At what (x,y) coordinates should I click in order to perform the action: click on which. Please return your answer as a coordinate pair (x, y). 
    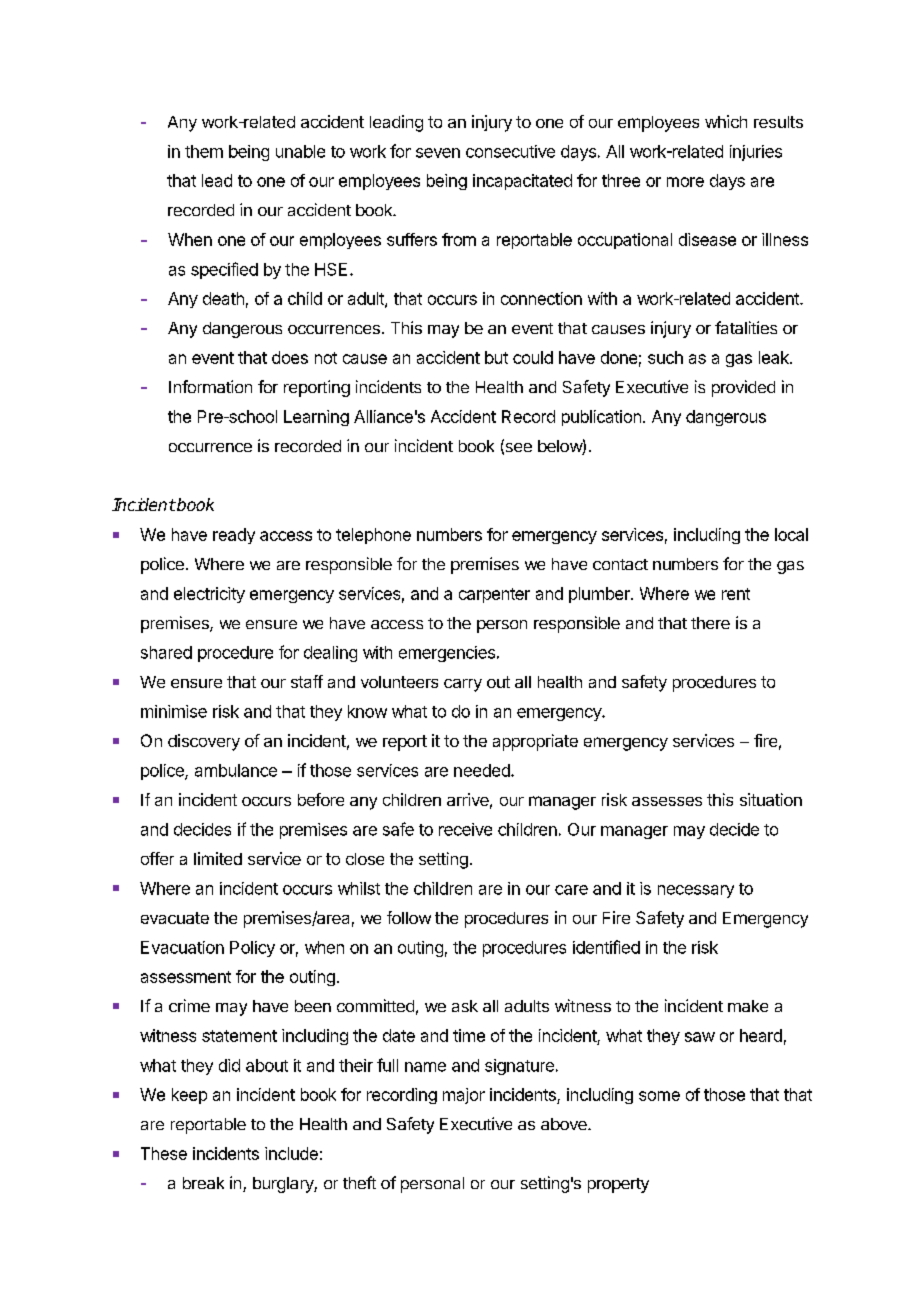
    Looking at the image, I should click on (726, 121).
